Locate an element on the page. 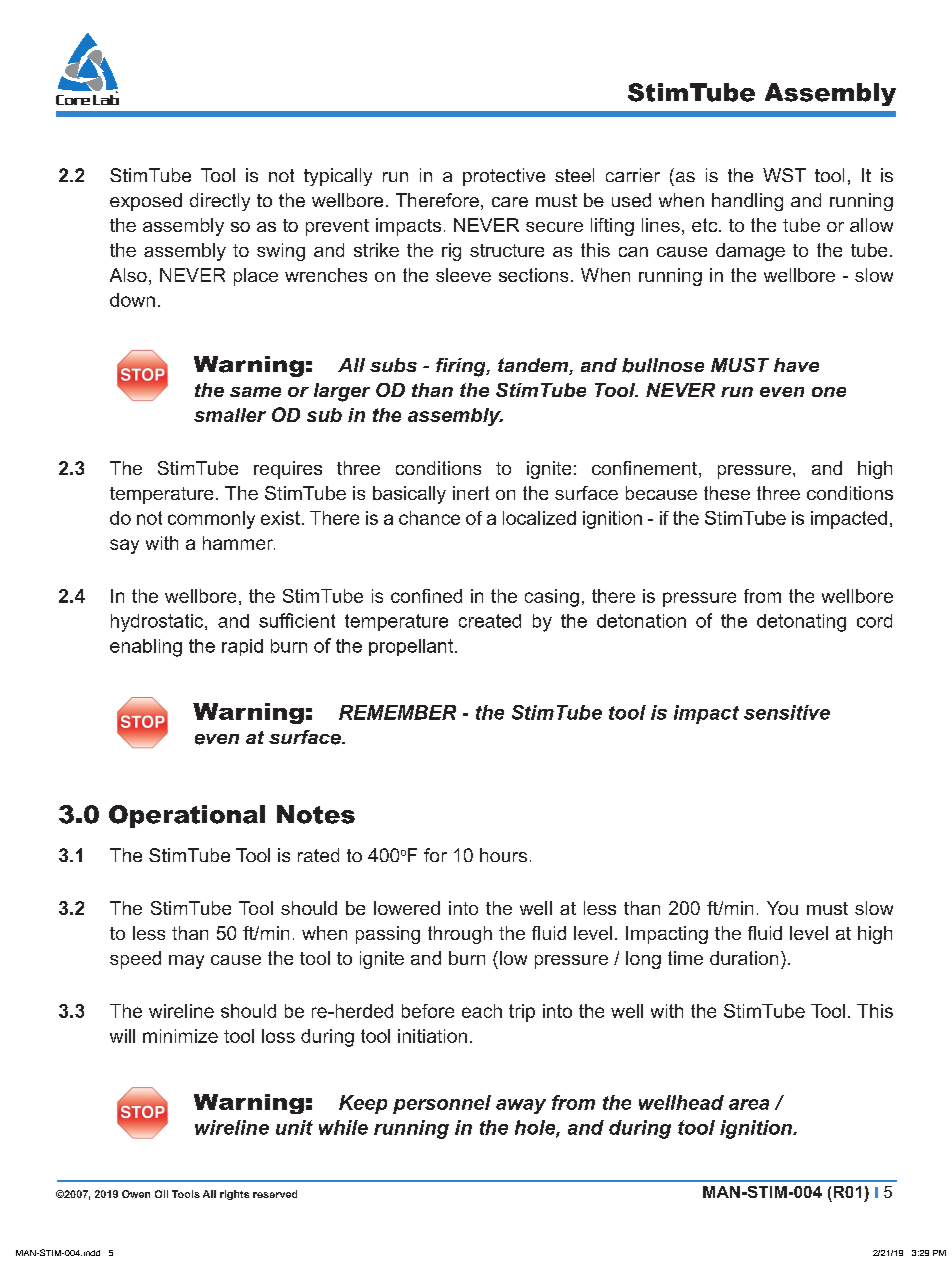 This page has width=952, height=1261. care is located at coordinates (510, 202).
